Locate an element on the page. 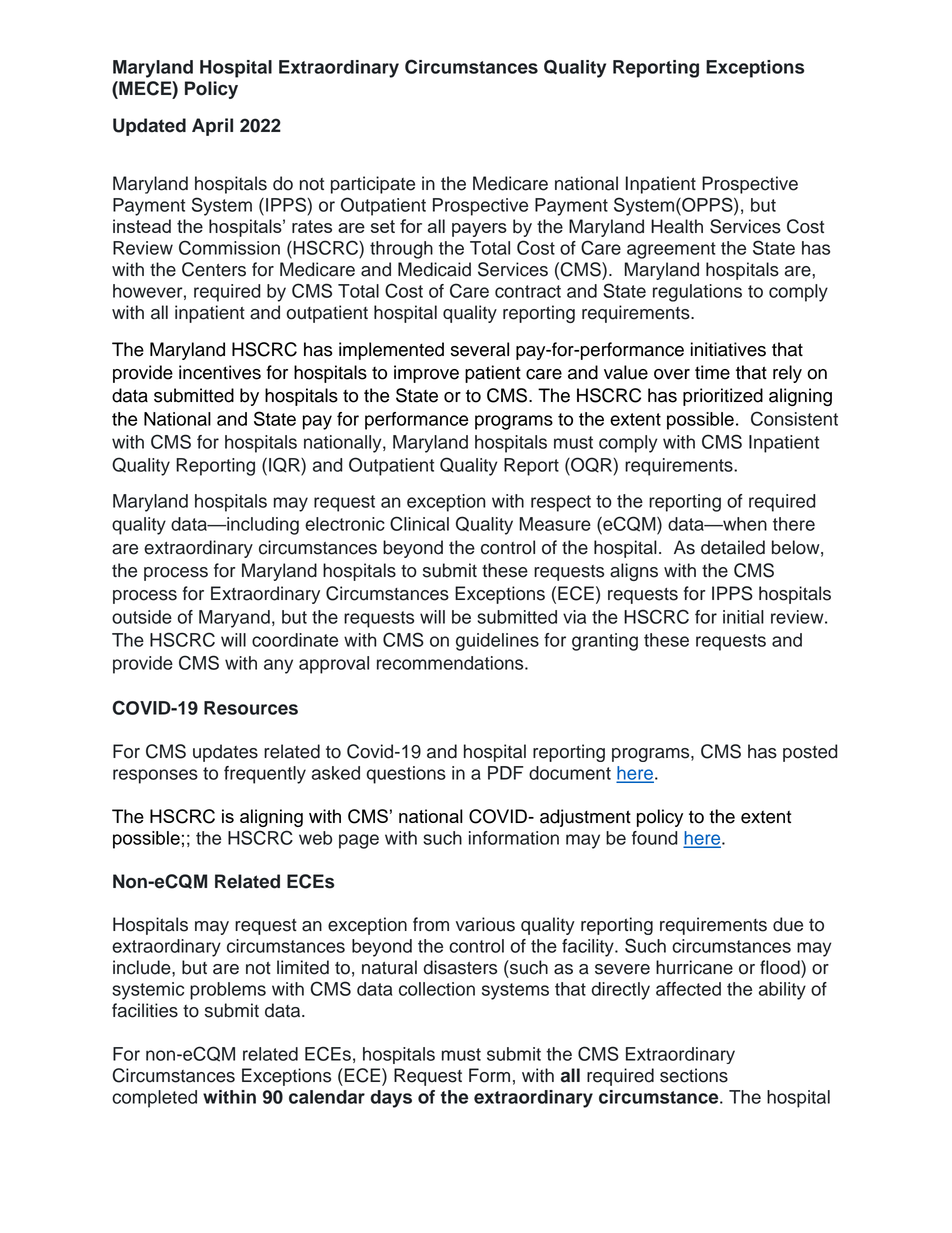 This document has height=1233, width=952. payers is located at coordinates (479, 230).
